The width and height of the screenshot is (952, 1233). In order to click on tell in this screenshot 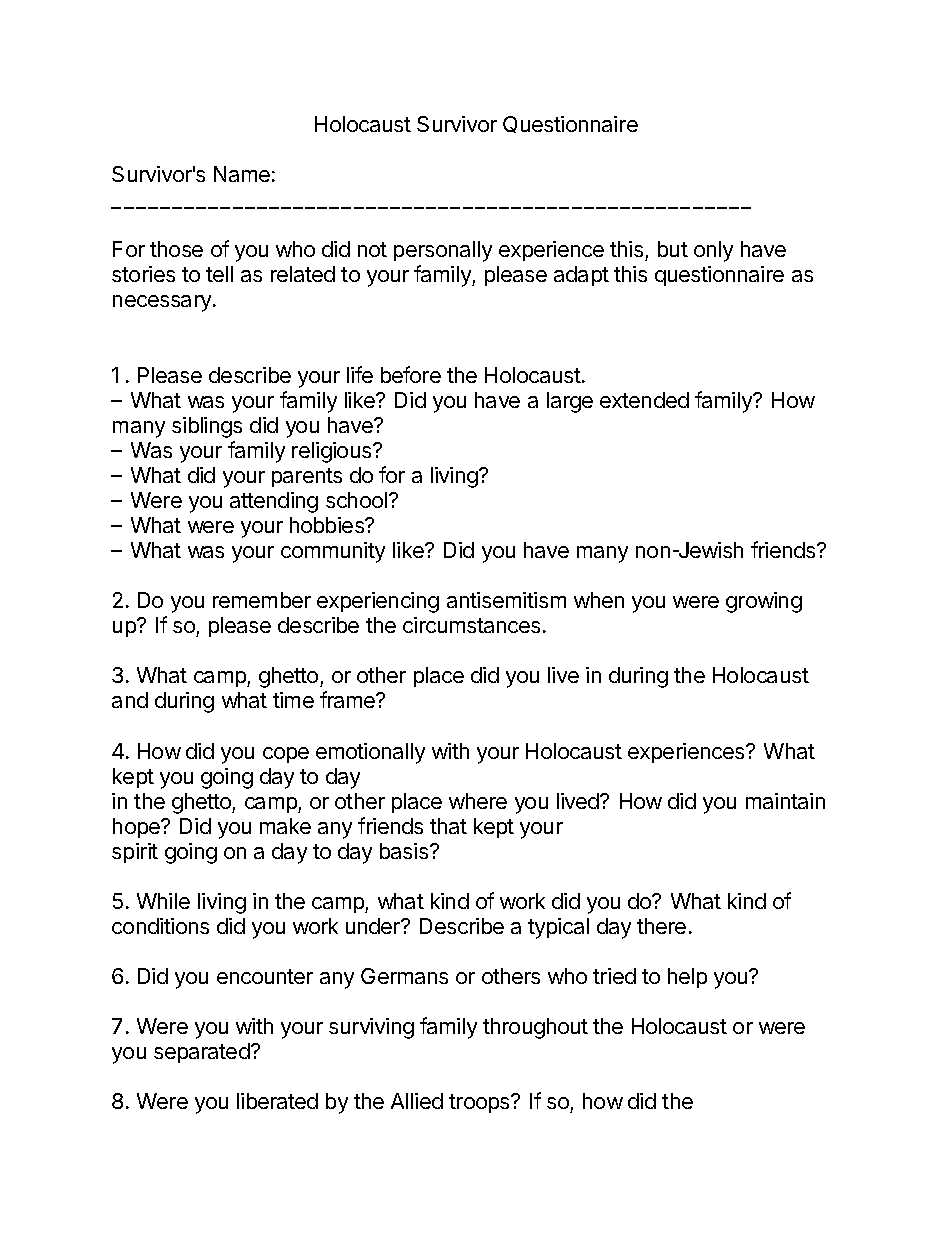, I will do `click(219, 274)`.
